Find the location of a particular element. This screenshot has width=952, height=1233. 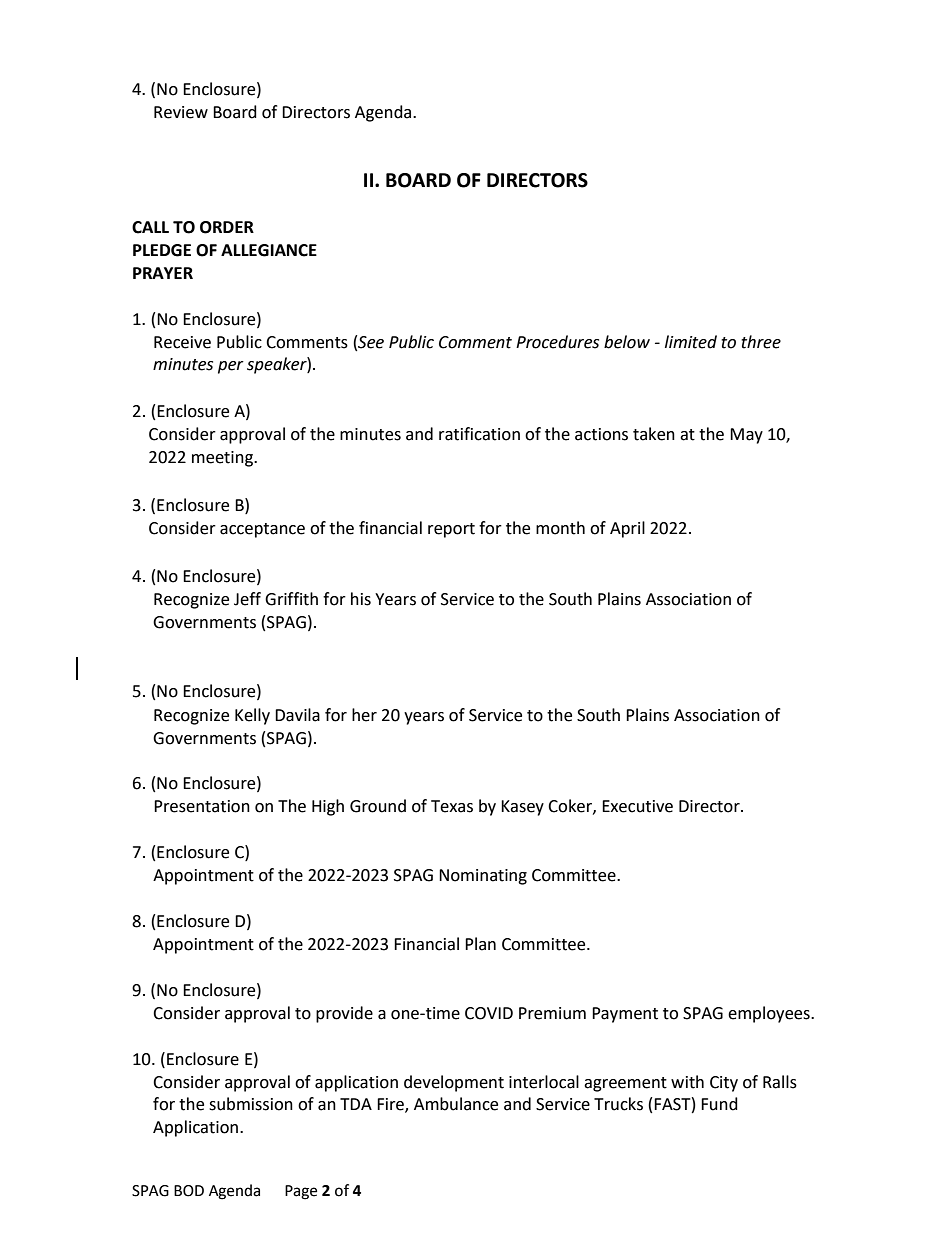

limited is located at coordinates (691, 342).
